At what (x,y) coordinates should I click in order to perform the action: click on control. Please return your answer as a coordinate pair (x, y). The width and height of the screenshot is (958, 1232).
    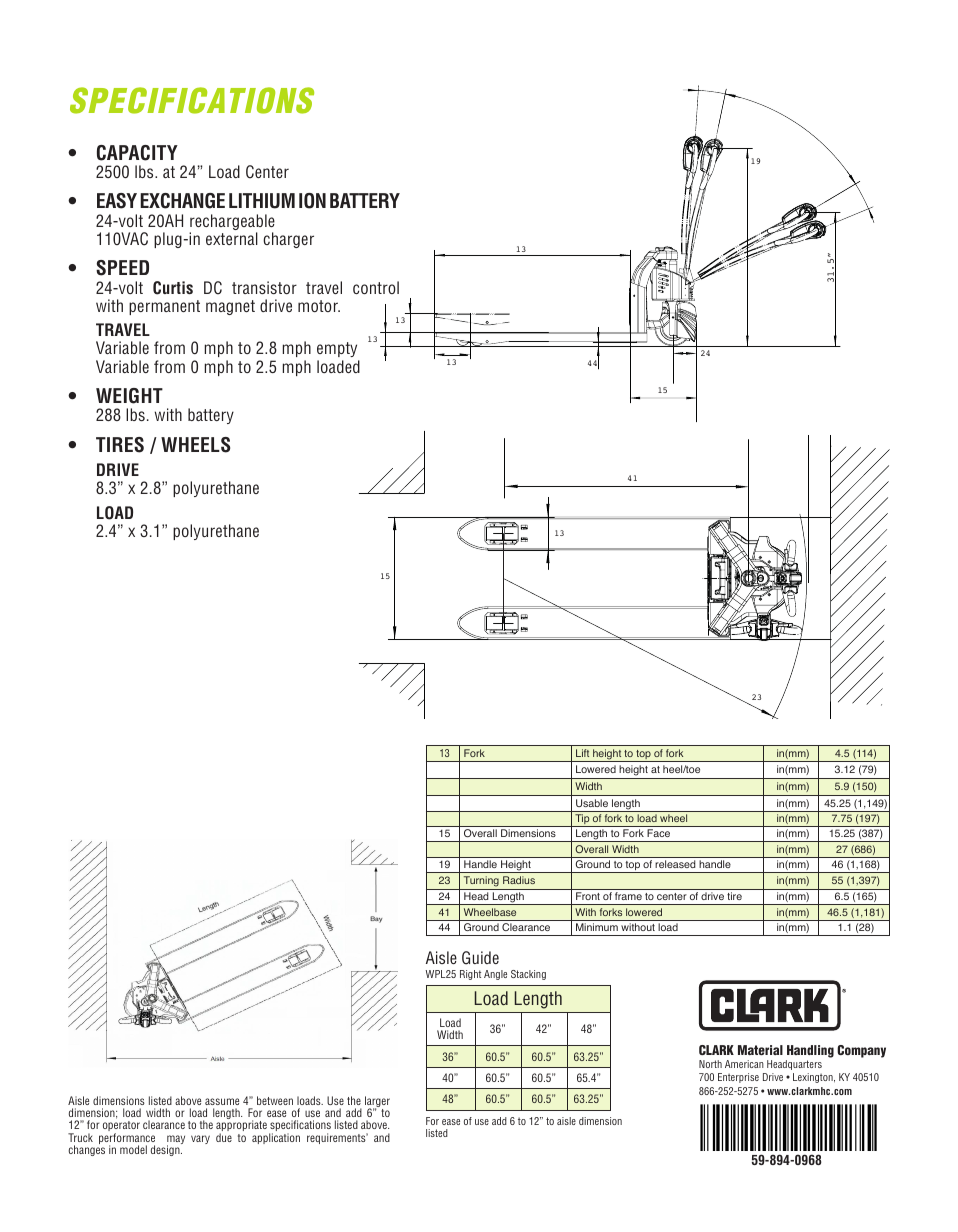
    Looking at the image, I should click on (376, 287).
